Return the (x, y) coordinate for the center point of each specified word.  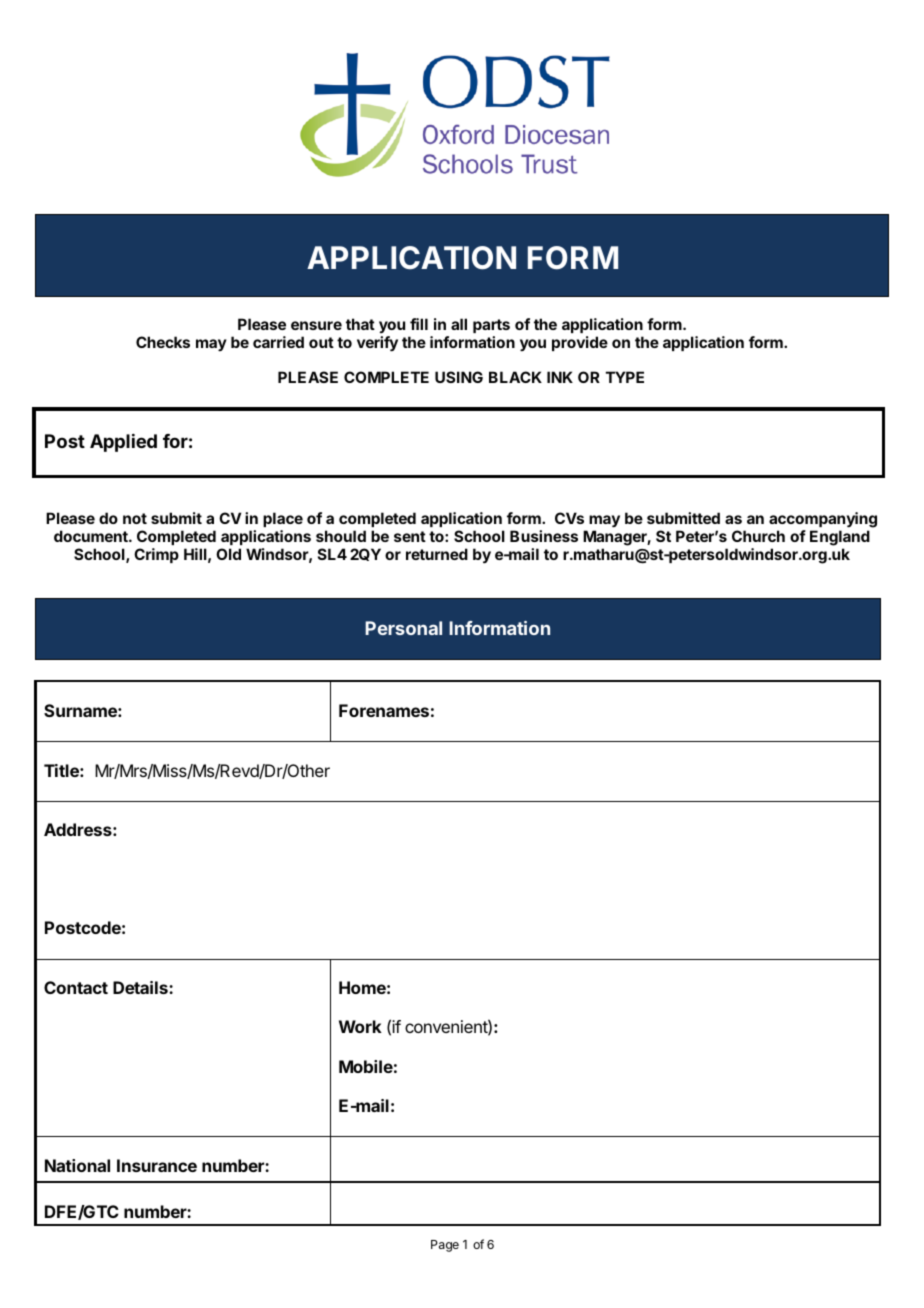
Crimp (156, 555)
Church (758, 536)
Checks (163, 342)
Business (544, 536)
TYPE (625, 377)
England (840, 538)
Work (360, 1026)
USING (459, 377)
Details (141, 987)
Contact (76, 987)
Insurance (157, 1165)
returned (437, 554)
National (77, 1165)
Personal (403, 628)
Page (445, 1246)
